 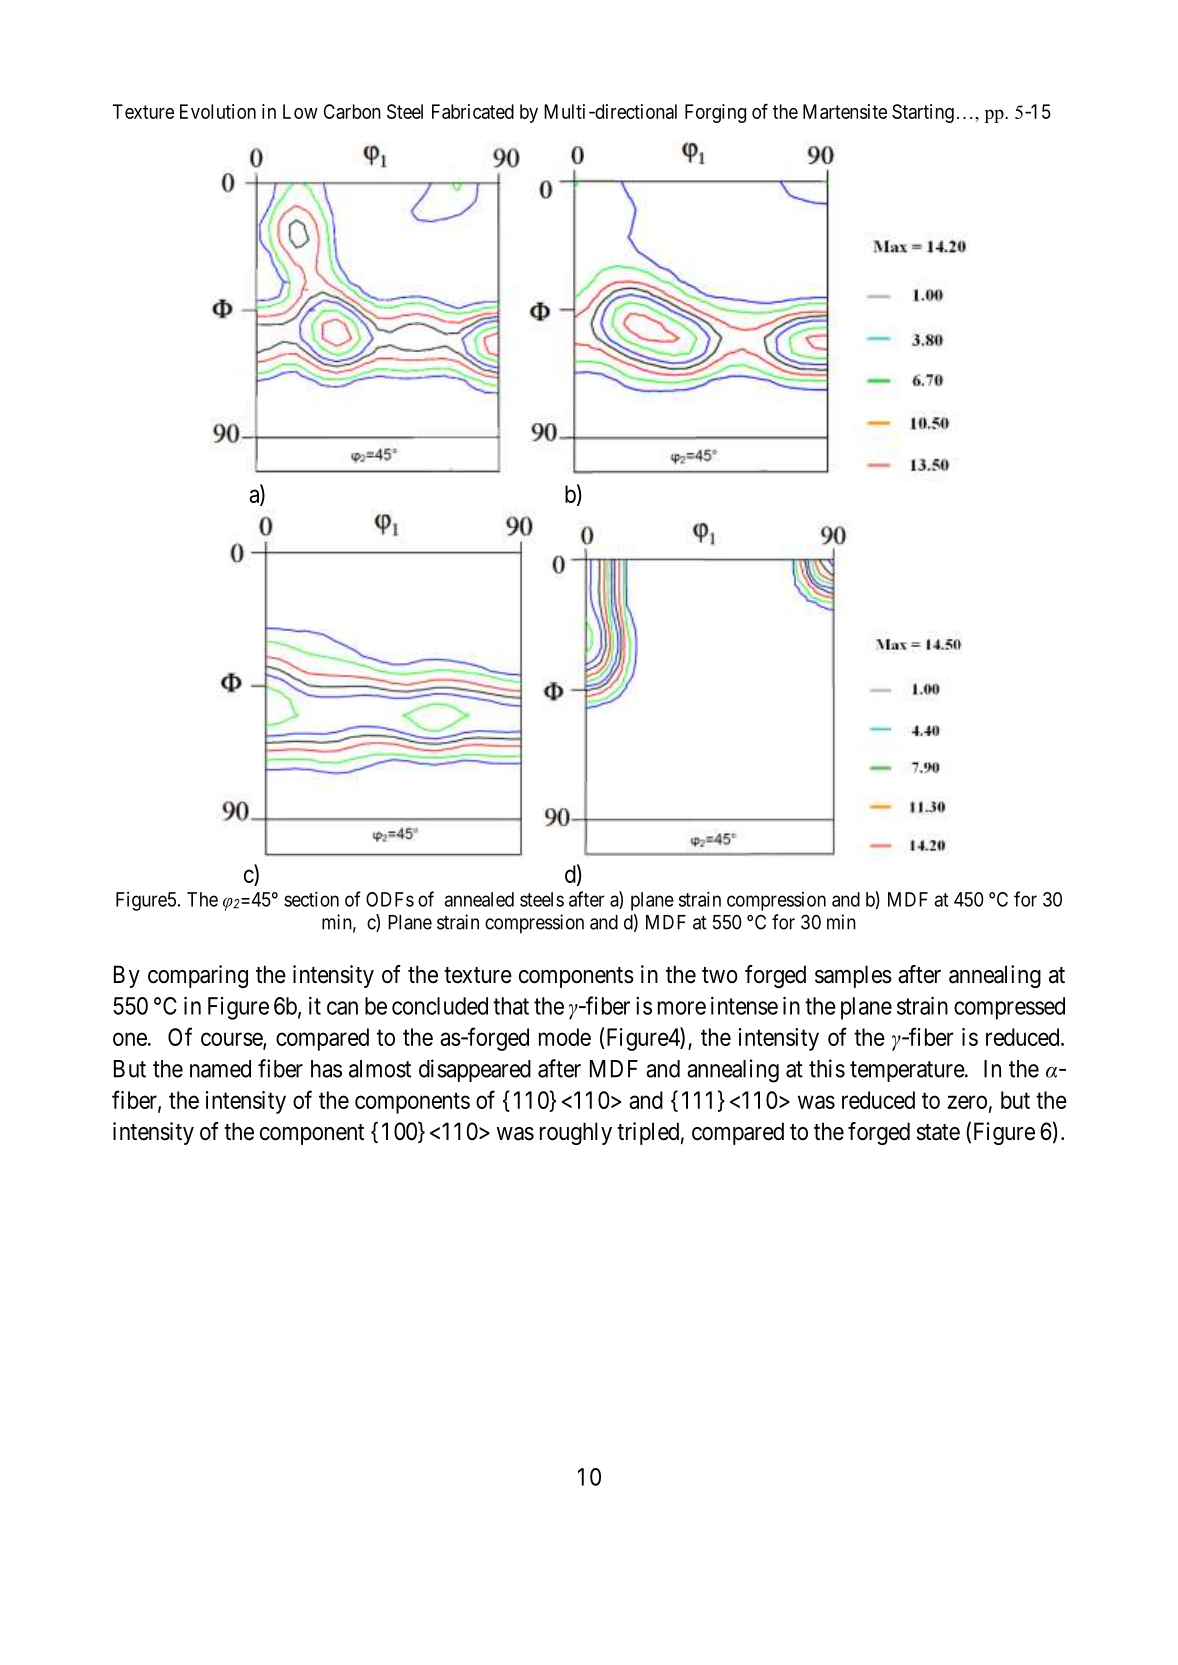 I want to click on has, so click(x=326, y=1069).
